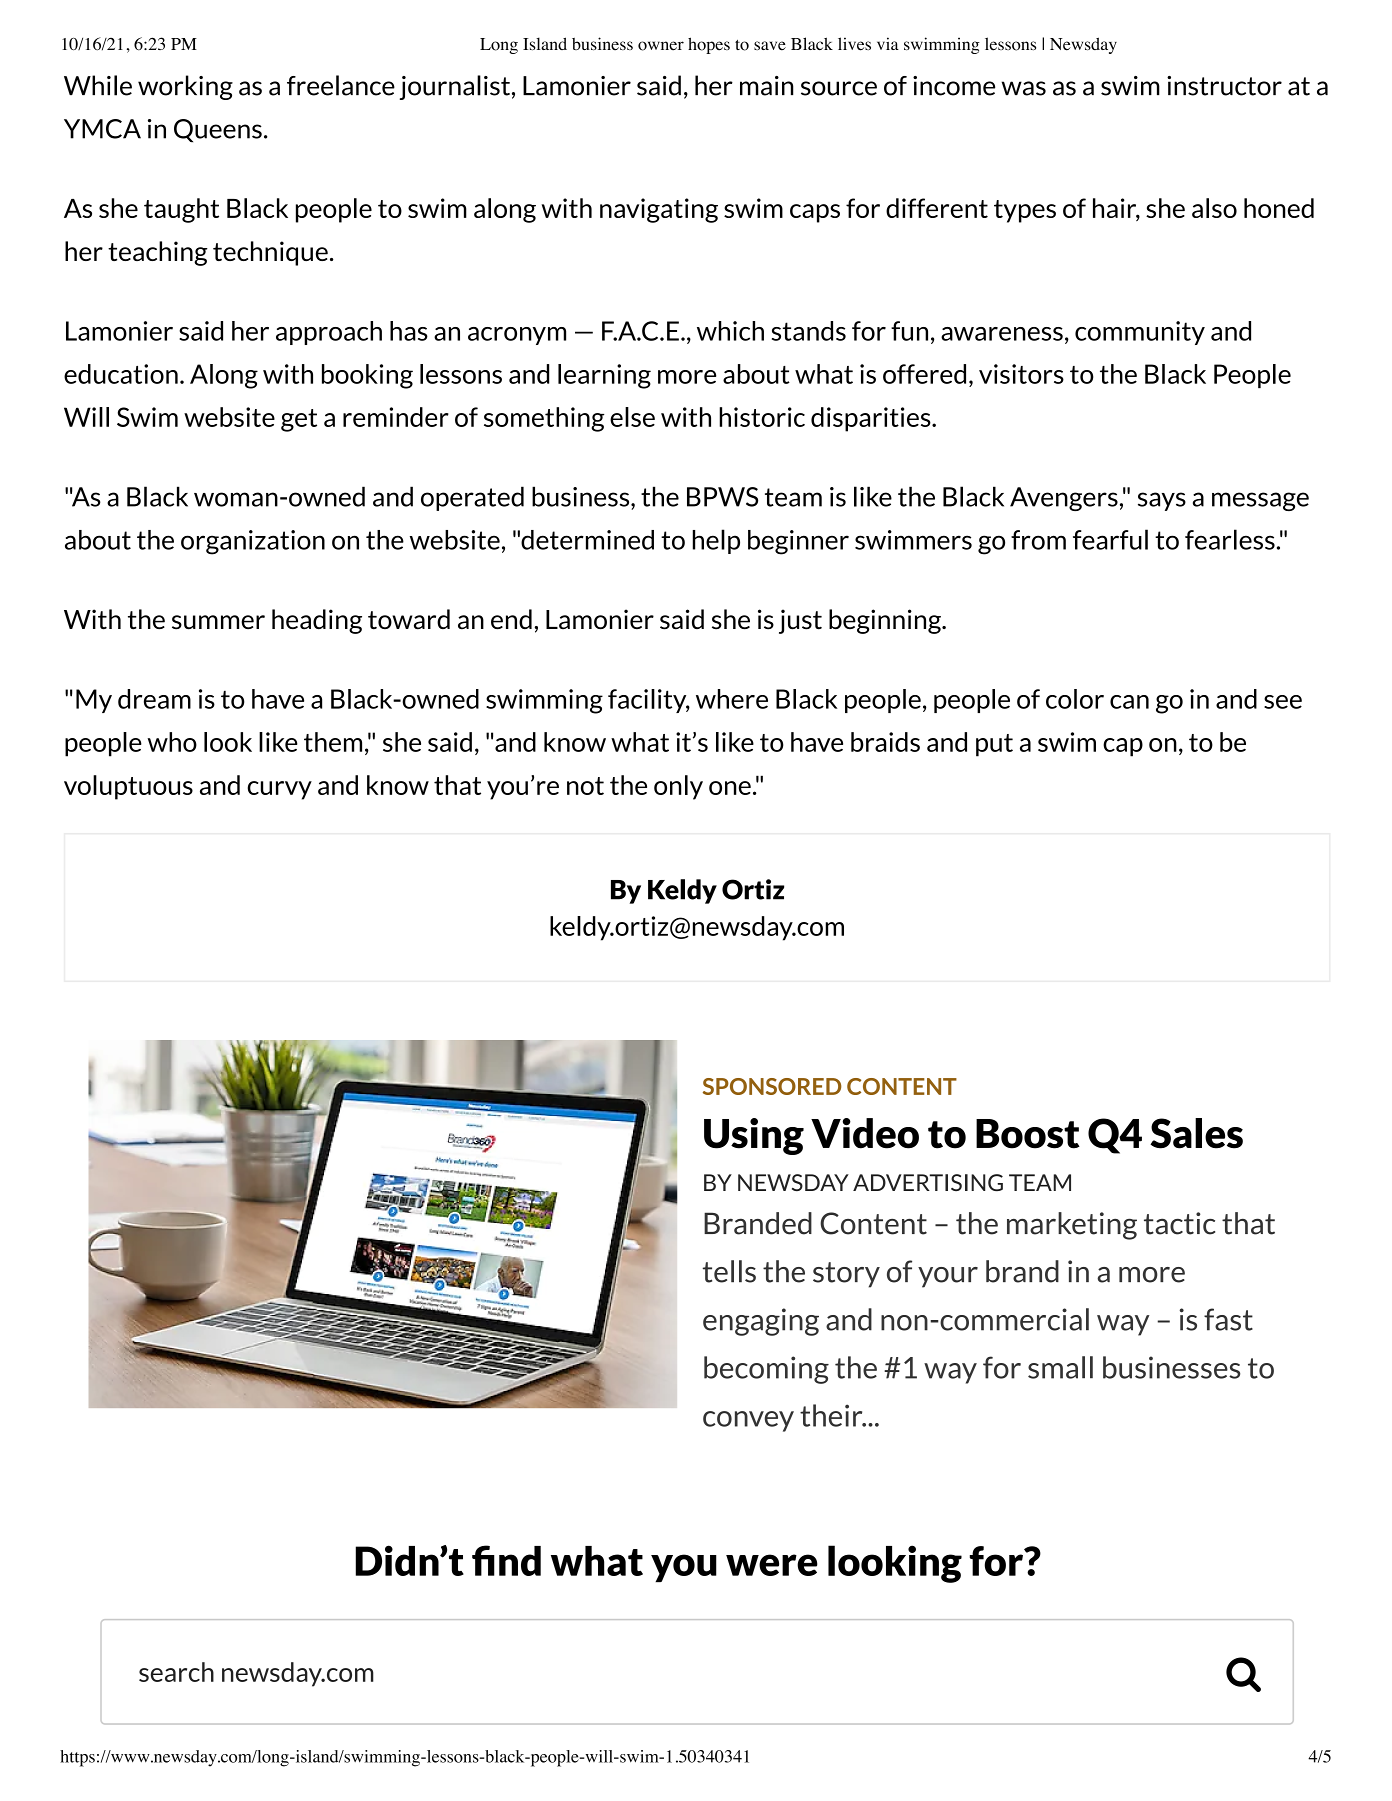 The image size is (1392, 1801). Describe the element at coordinates (1196, 1133) in the screenshot. I see `Sales` at that location.
